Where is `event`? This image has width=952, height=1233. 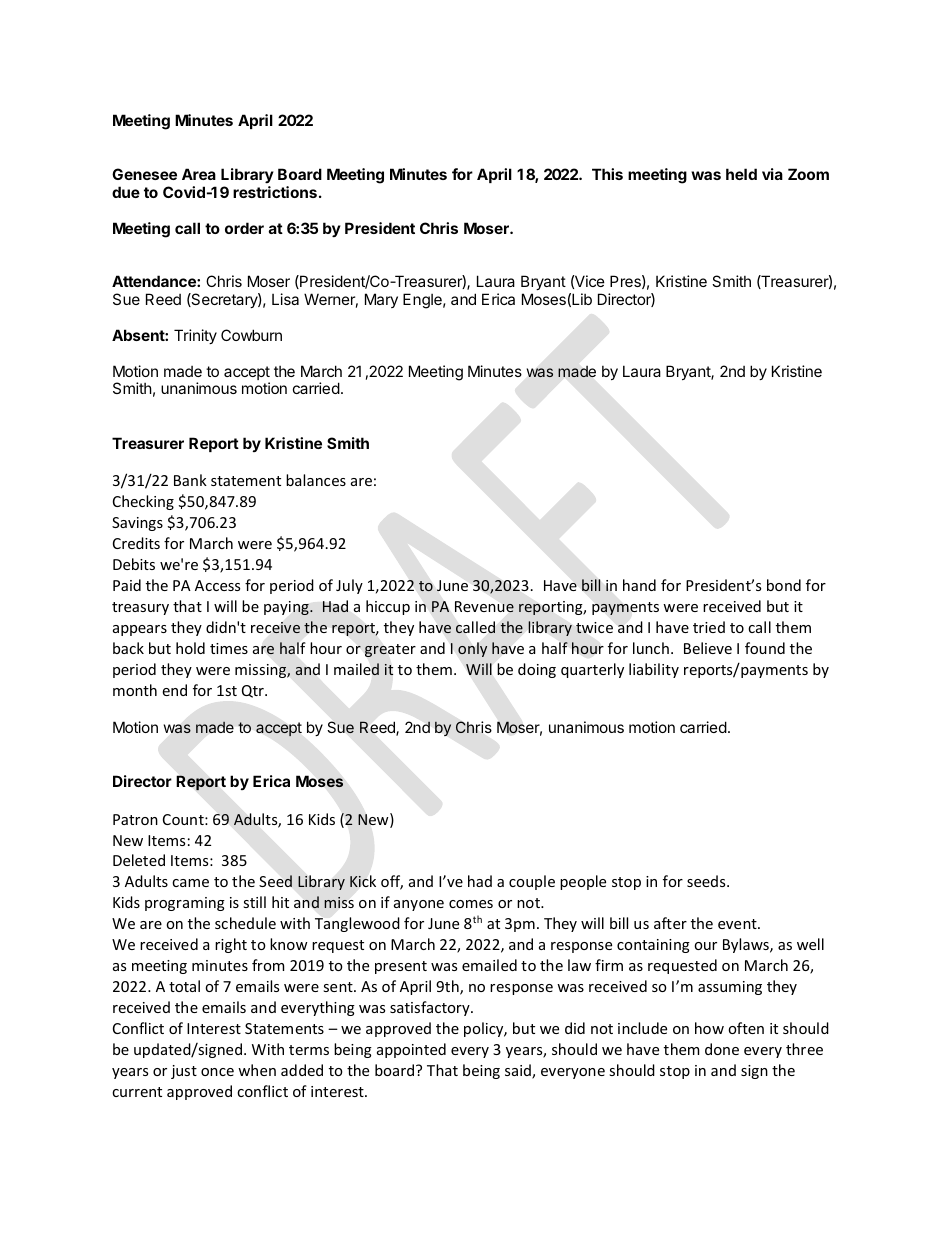 event is located at coordinates (738, 924).
